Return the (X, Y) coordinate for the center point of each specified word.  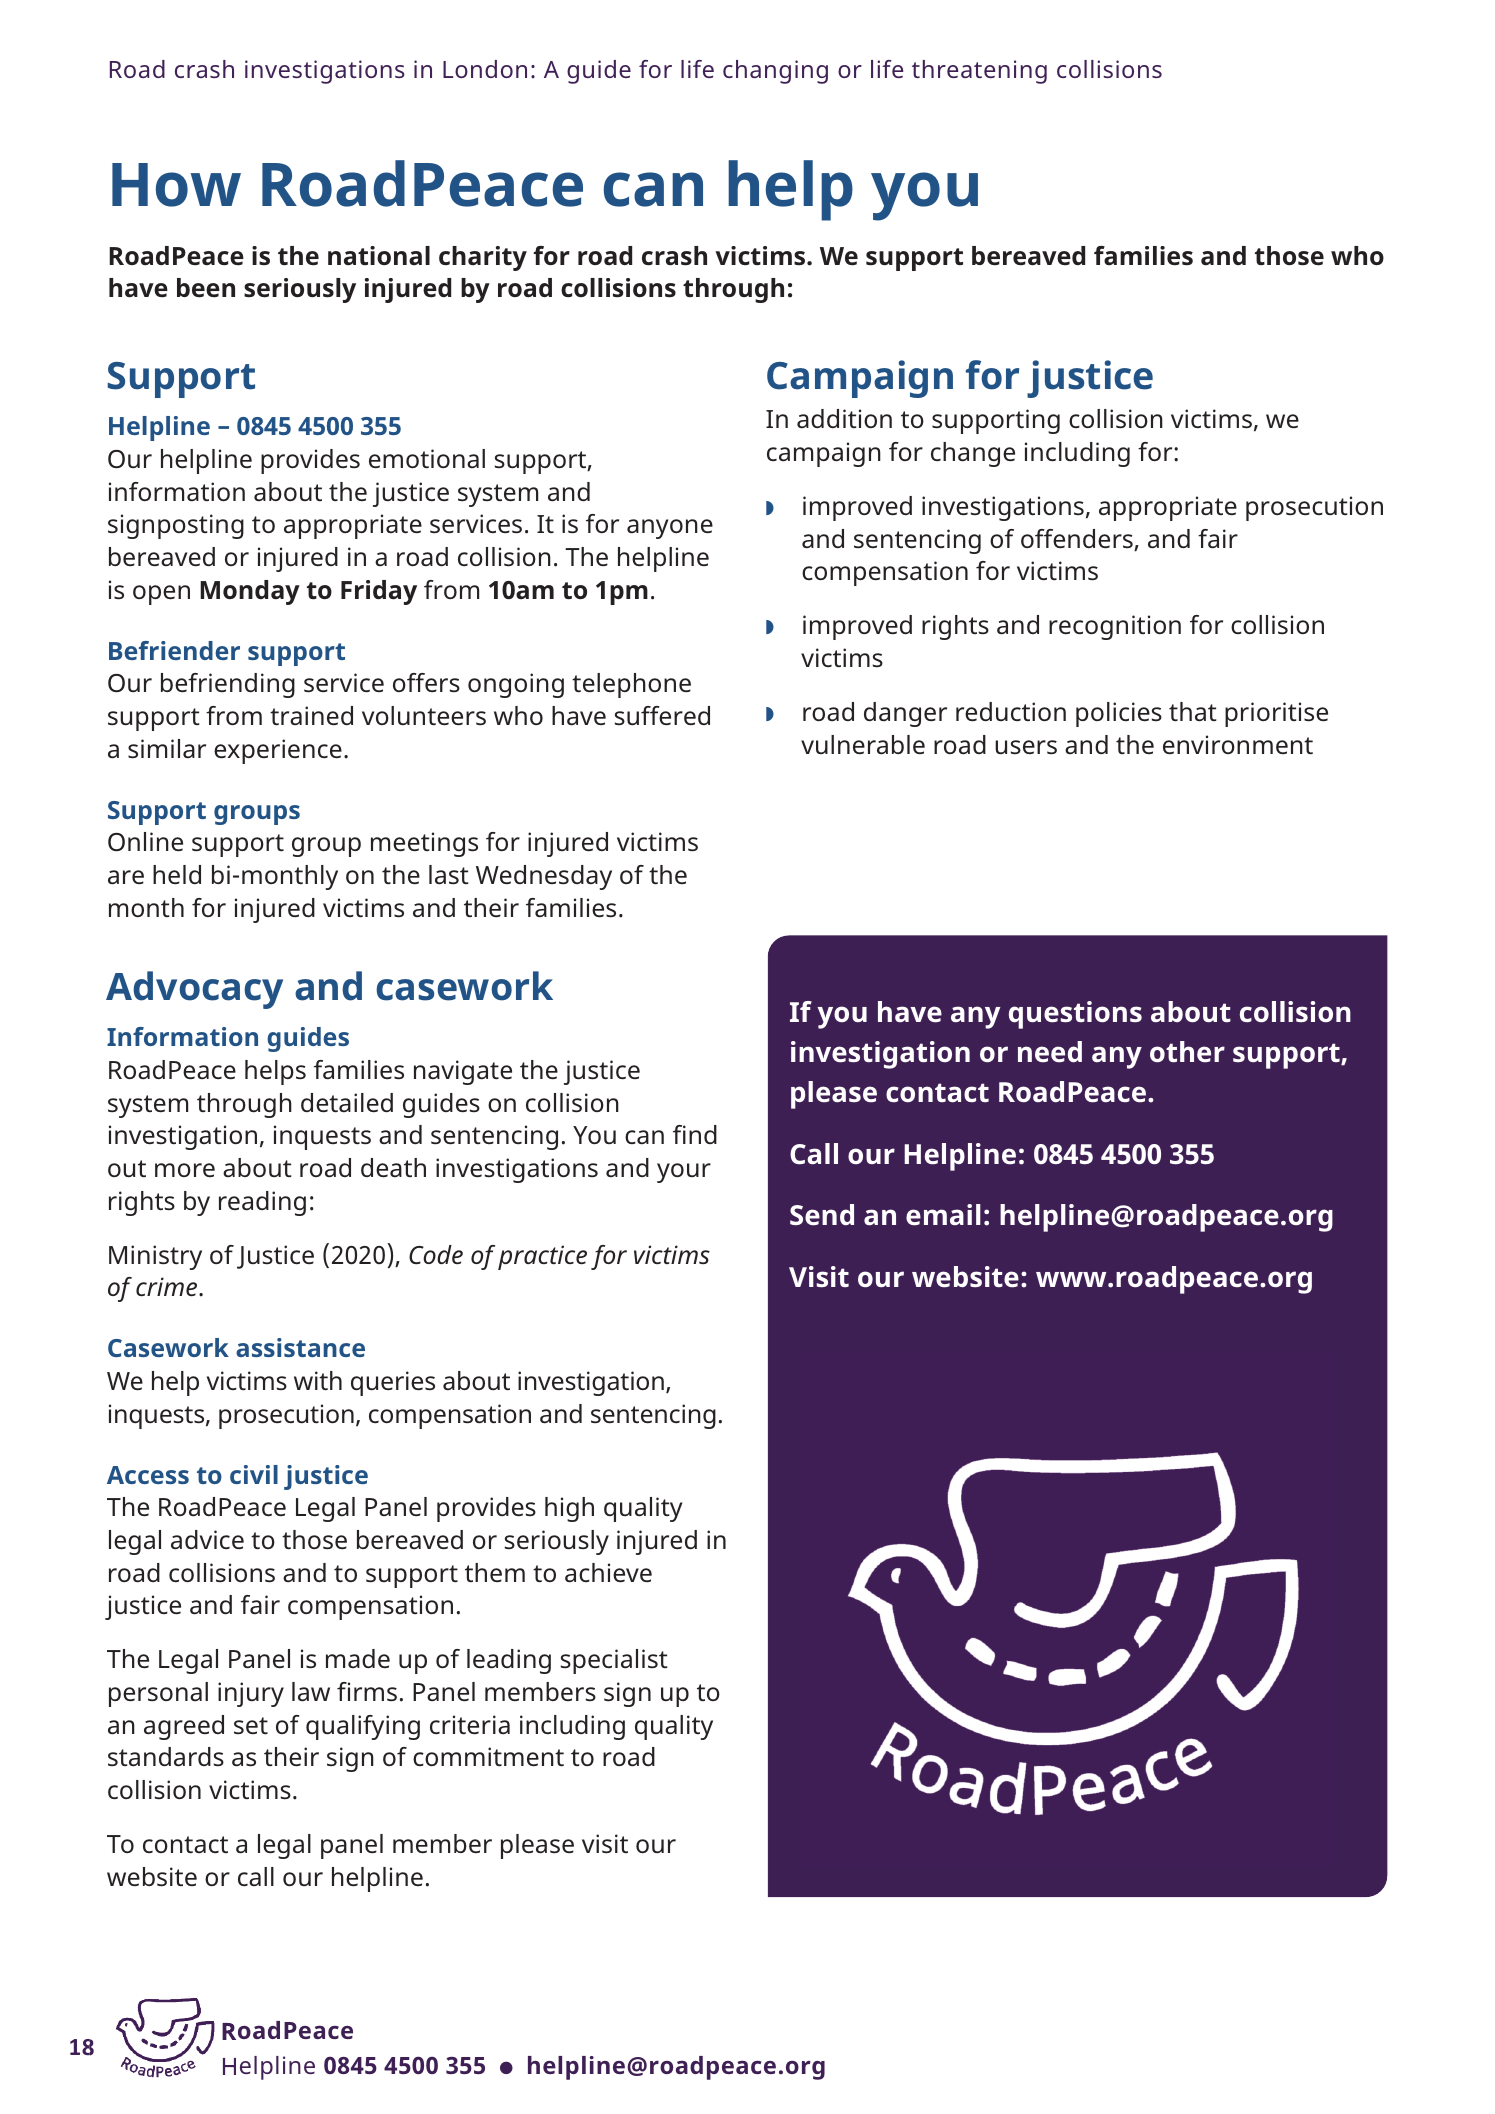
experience (278, 751)
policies (1119, 714)
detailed (347, 1103)
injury (251, 1694)
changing (775, 72)
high (569, 1509)
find (695, 1134)
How (176, 185)
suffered (662, 716)
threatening (979, 72)
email (943, 1215)
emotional (427, 459)
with (318, 1381)
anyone (670, 529)
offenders (1078, 540)
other (1187, 1052)
